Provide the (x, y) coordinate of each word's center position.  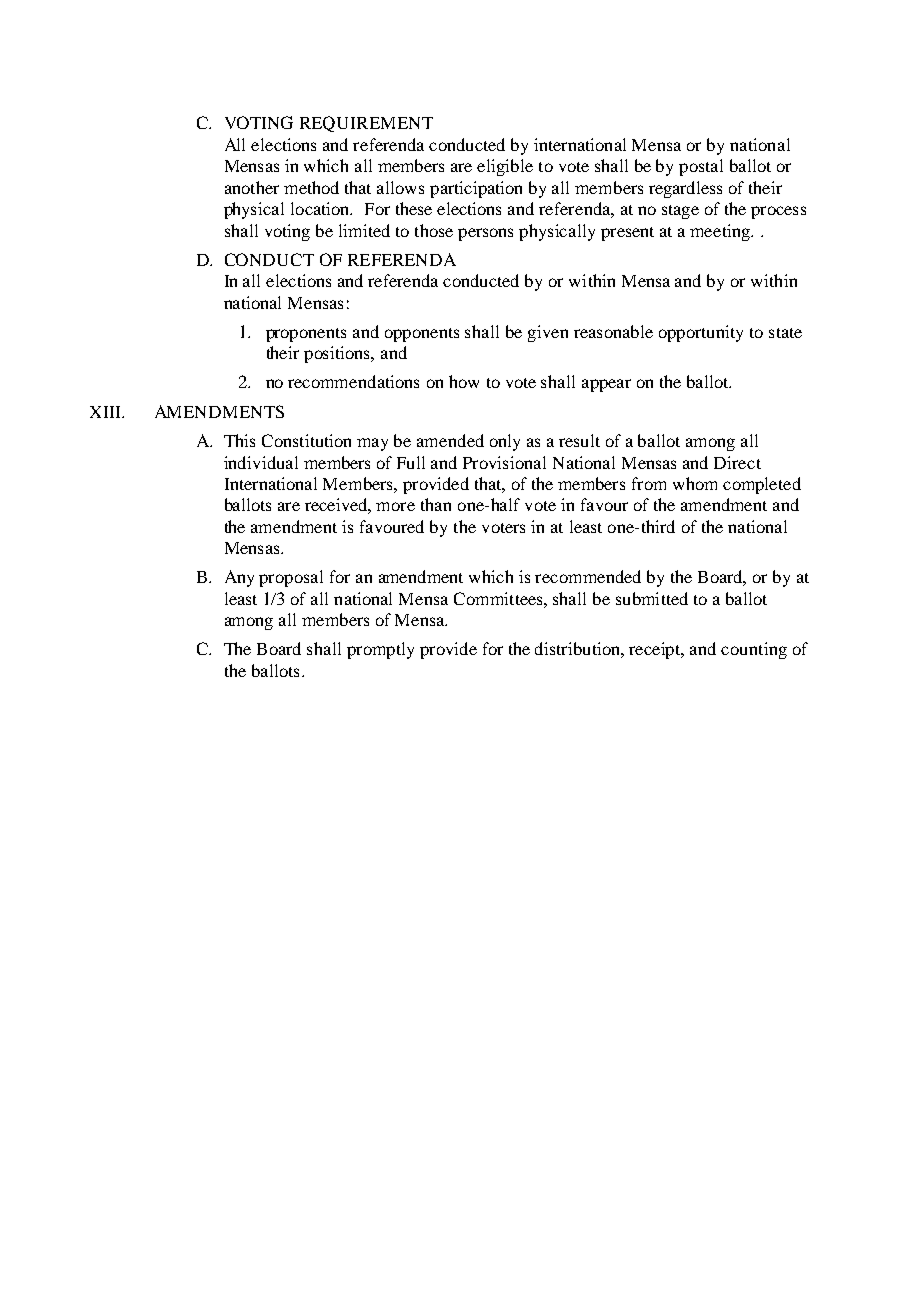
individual (261, 462)
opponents (422, 335)
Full (411, 462)
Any (239, 578)
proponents (306, 335)
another (252, 187)
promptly (380, 650)
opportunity (701, 333)
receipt (656, 650)
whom (695, 483)
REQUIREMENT (366, 124)
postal (701, 167)
